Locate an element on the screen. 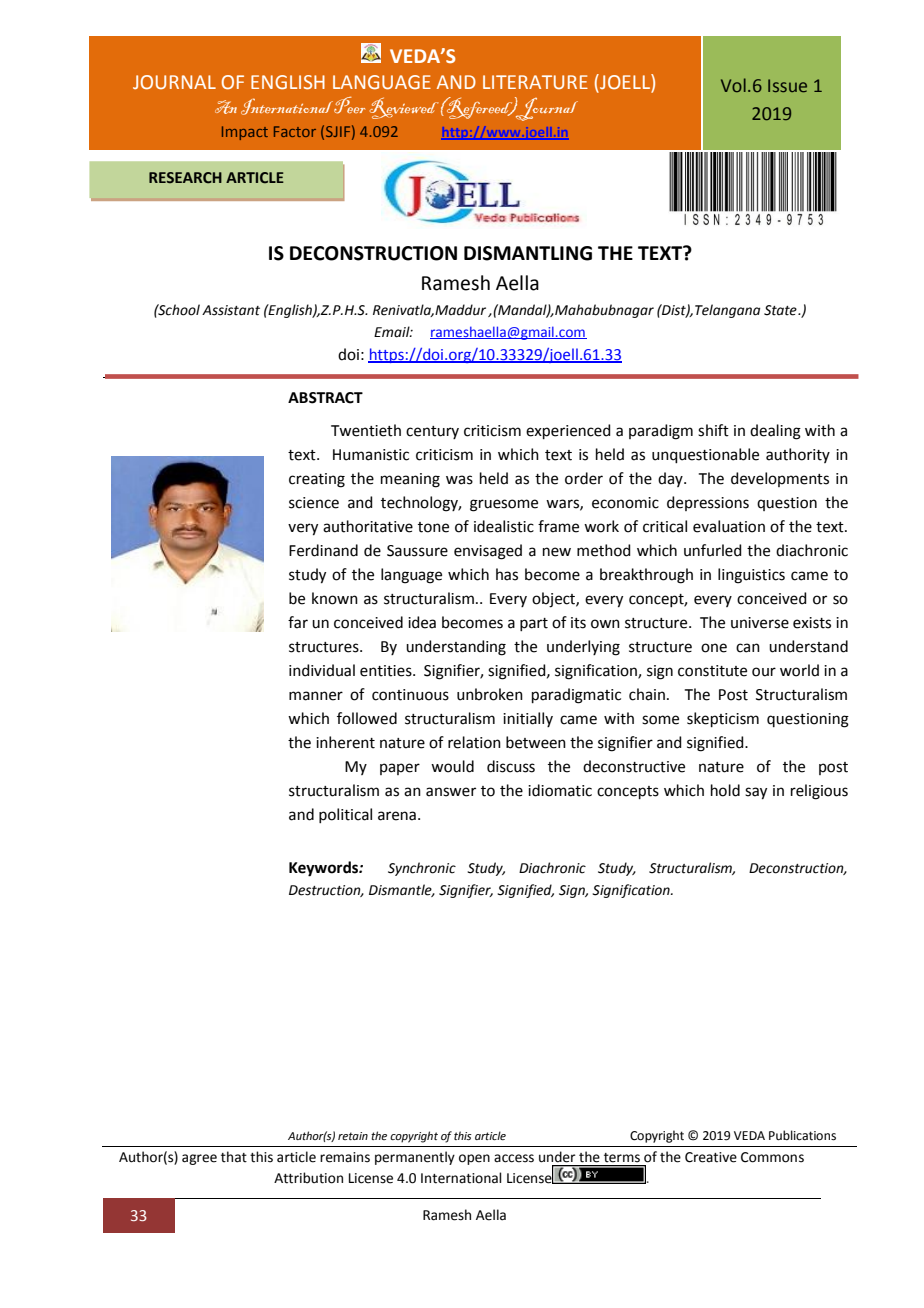  say is located at coordinates (756, 793).
